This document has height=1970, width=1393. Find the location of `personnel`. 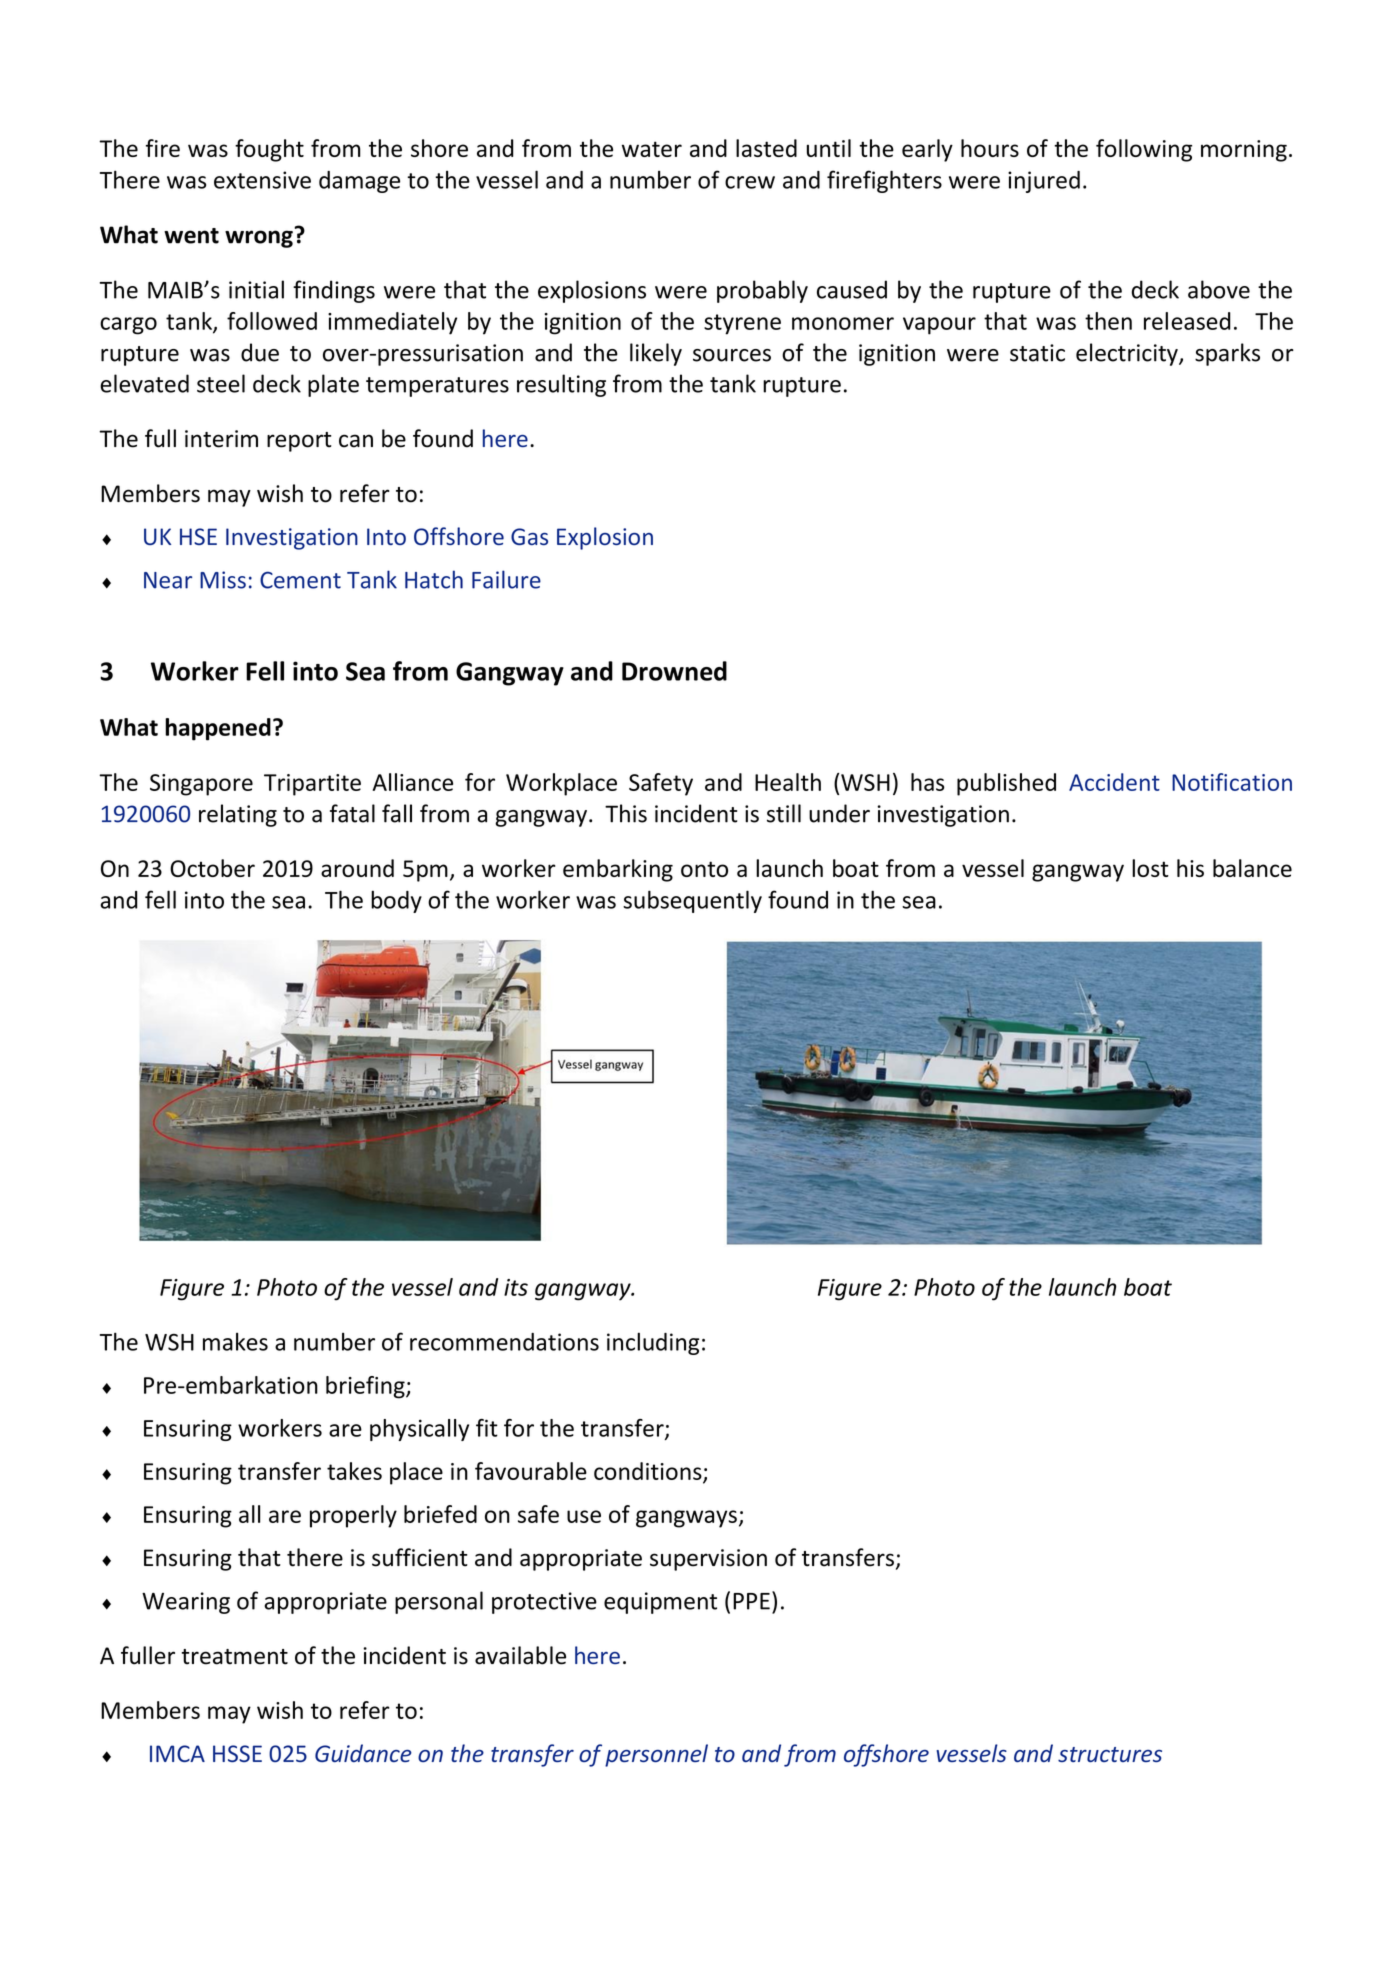

personnel is located at coordinates (656, 1755).
